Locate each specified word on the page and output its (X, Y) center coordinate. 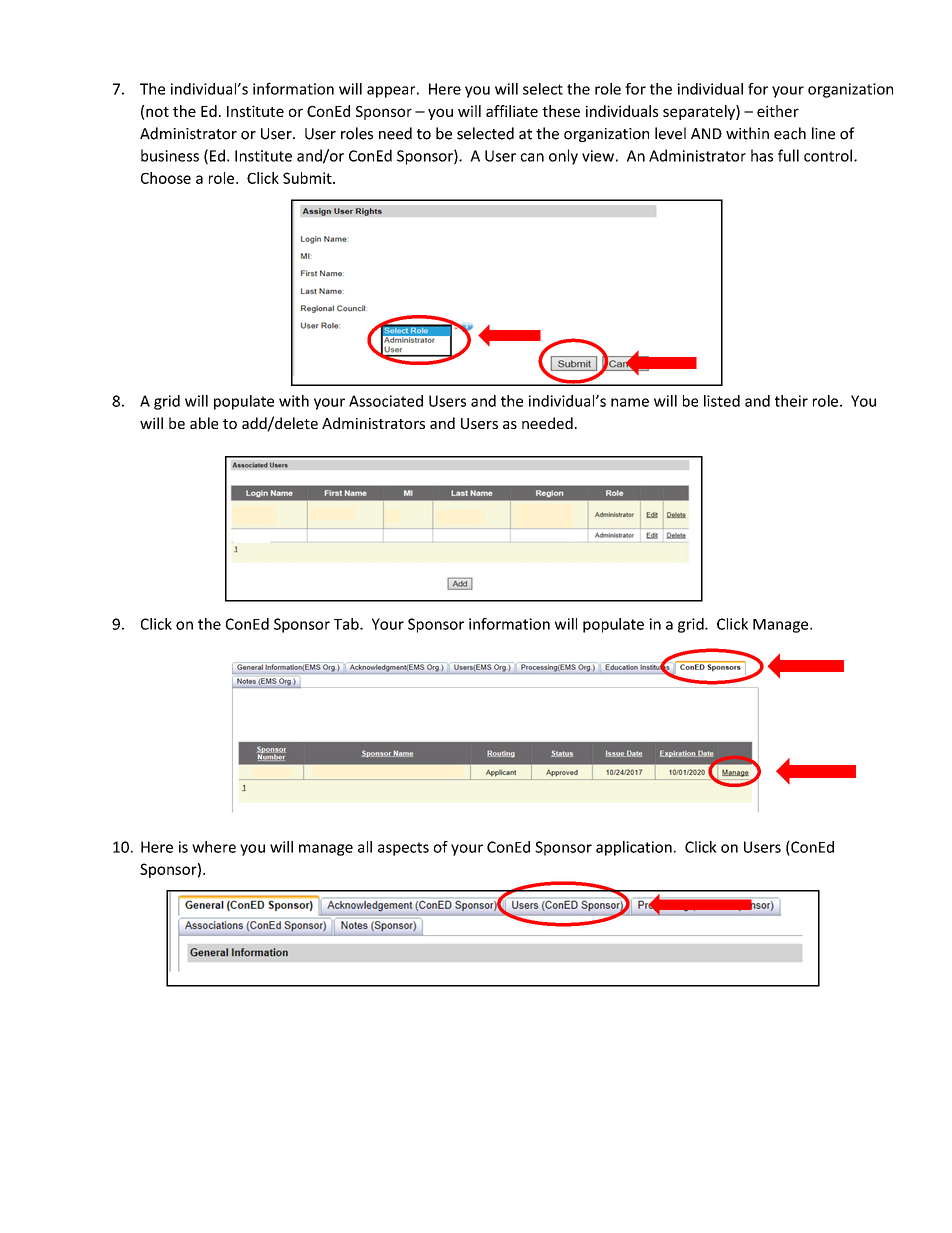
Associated (386, 401)
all (365, 847)
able (204, 423)
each (790, 133)
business (170, 155)
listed (722, 401)
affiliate (512, 111)
